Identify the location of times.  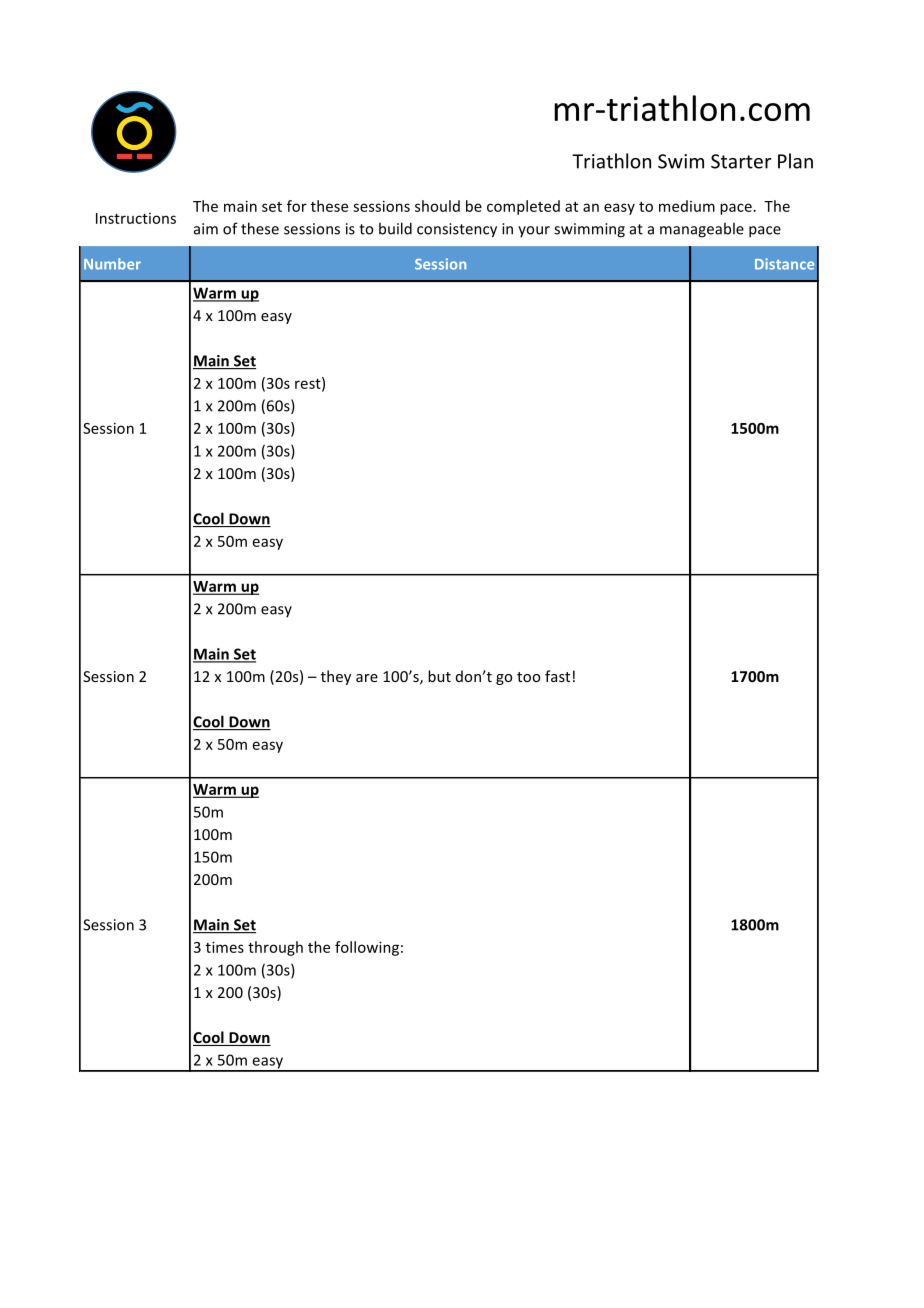
(225, 947).
